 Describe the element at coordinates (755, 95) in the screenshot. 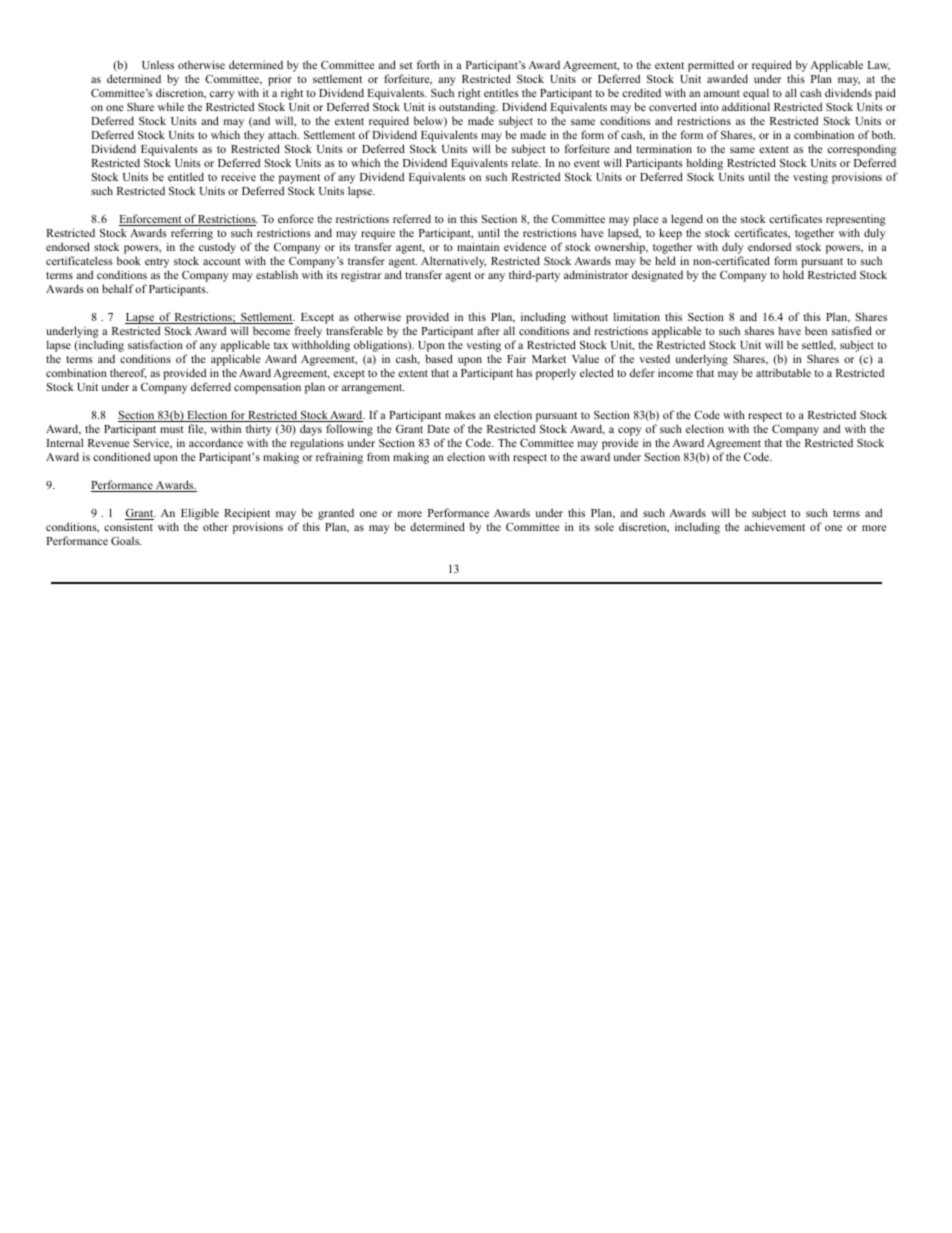

I see `equal` at that location.
